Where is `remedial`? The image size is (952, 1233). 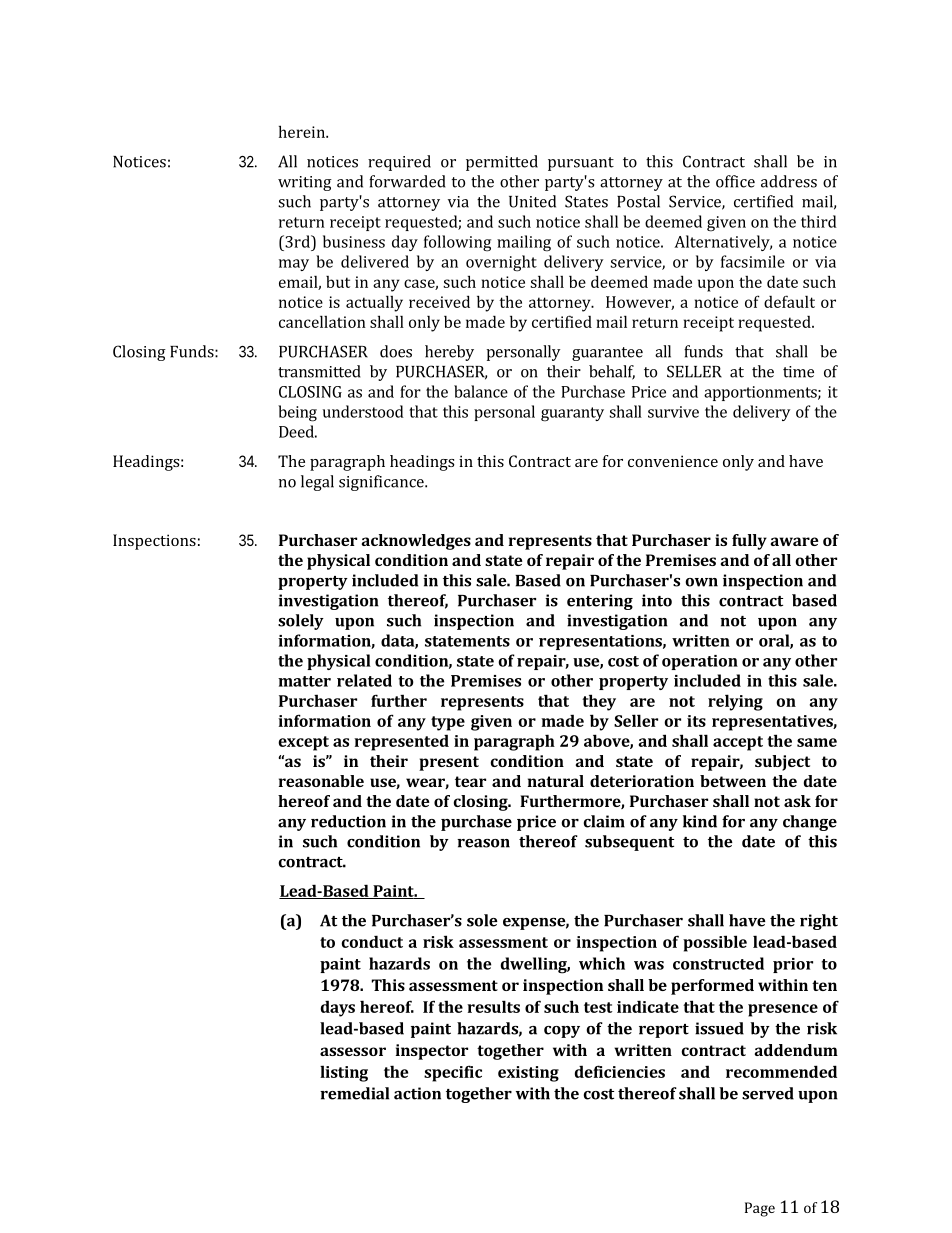 remedial is located at coordinates (354, 1093).
